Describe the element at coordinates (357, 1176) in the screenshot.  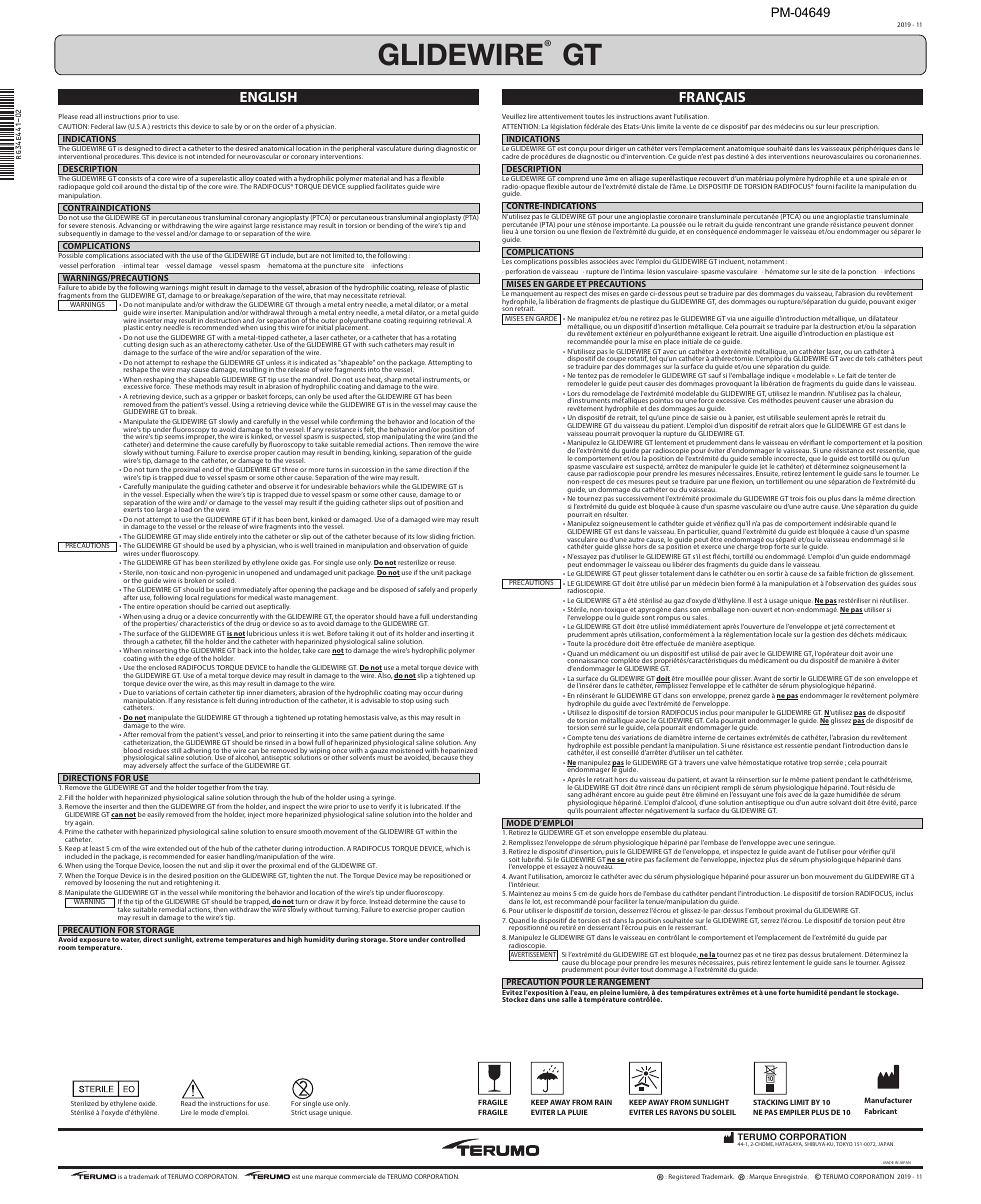
I see `commerciale` at that location.
